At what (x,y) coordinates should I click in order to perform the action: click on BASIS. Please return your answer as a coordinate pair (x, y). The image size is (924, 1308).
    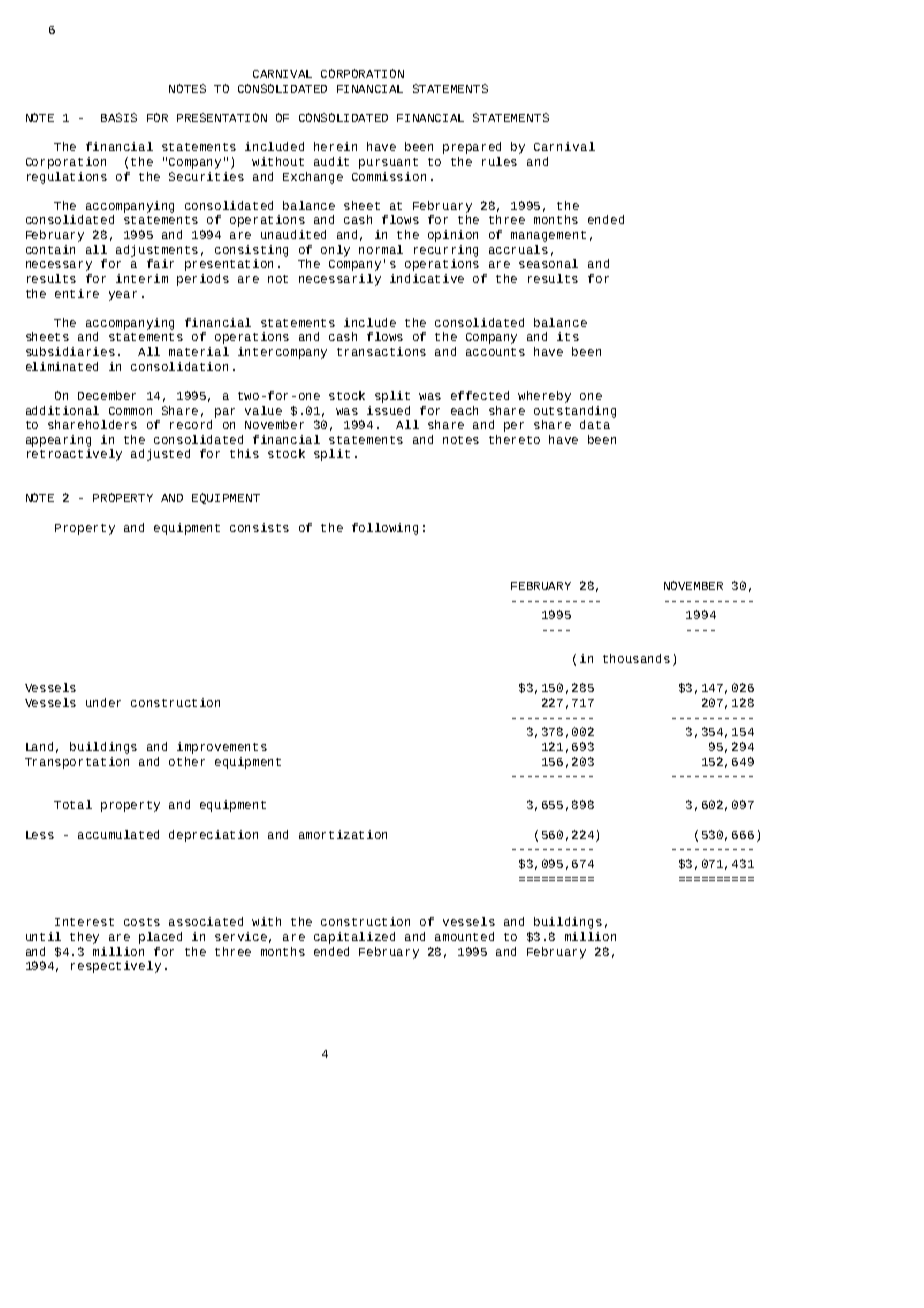
    Looking at the image, I should click on (119, 117).
